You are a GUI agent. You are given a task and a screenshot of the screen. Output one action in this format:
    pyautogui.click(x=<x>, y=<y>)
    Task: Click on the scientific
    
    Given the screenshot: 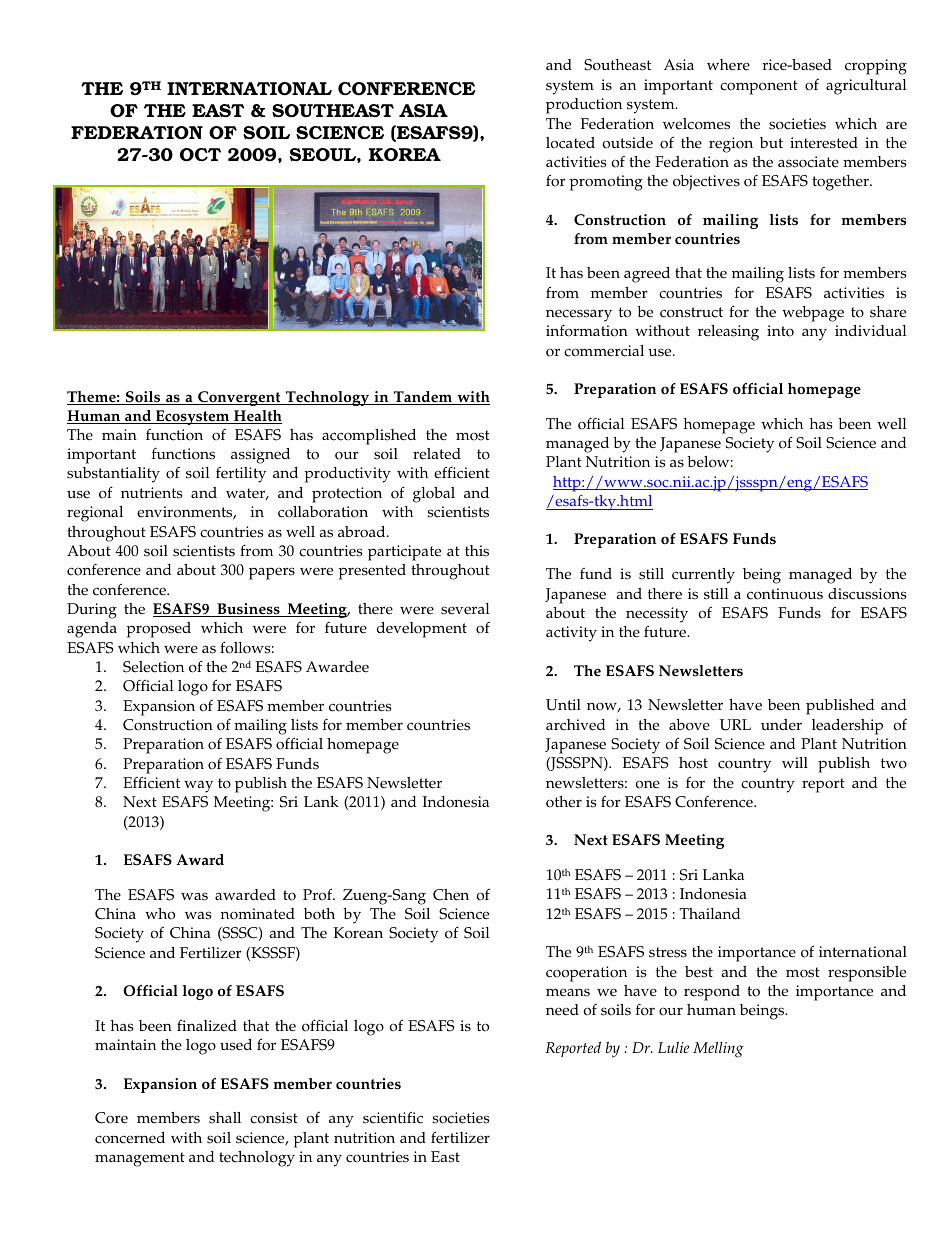 What is the action you would take?
    pyautogui.click(x=393, y=1117)
